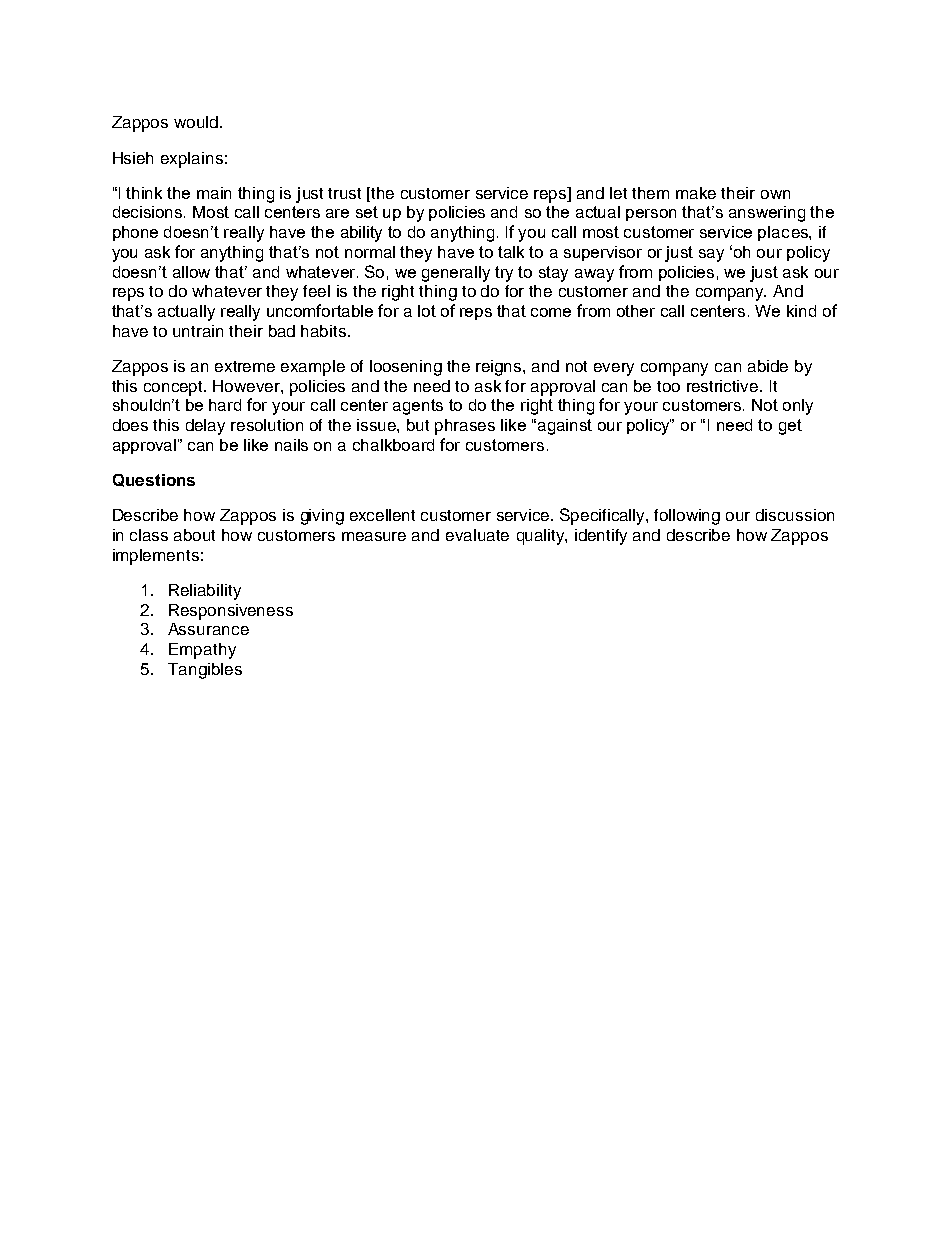 The width and height of the page is (952, 1233). Describe the element at coordinates (175, 388) in the page. I see `concept` at that location.
